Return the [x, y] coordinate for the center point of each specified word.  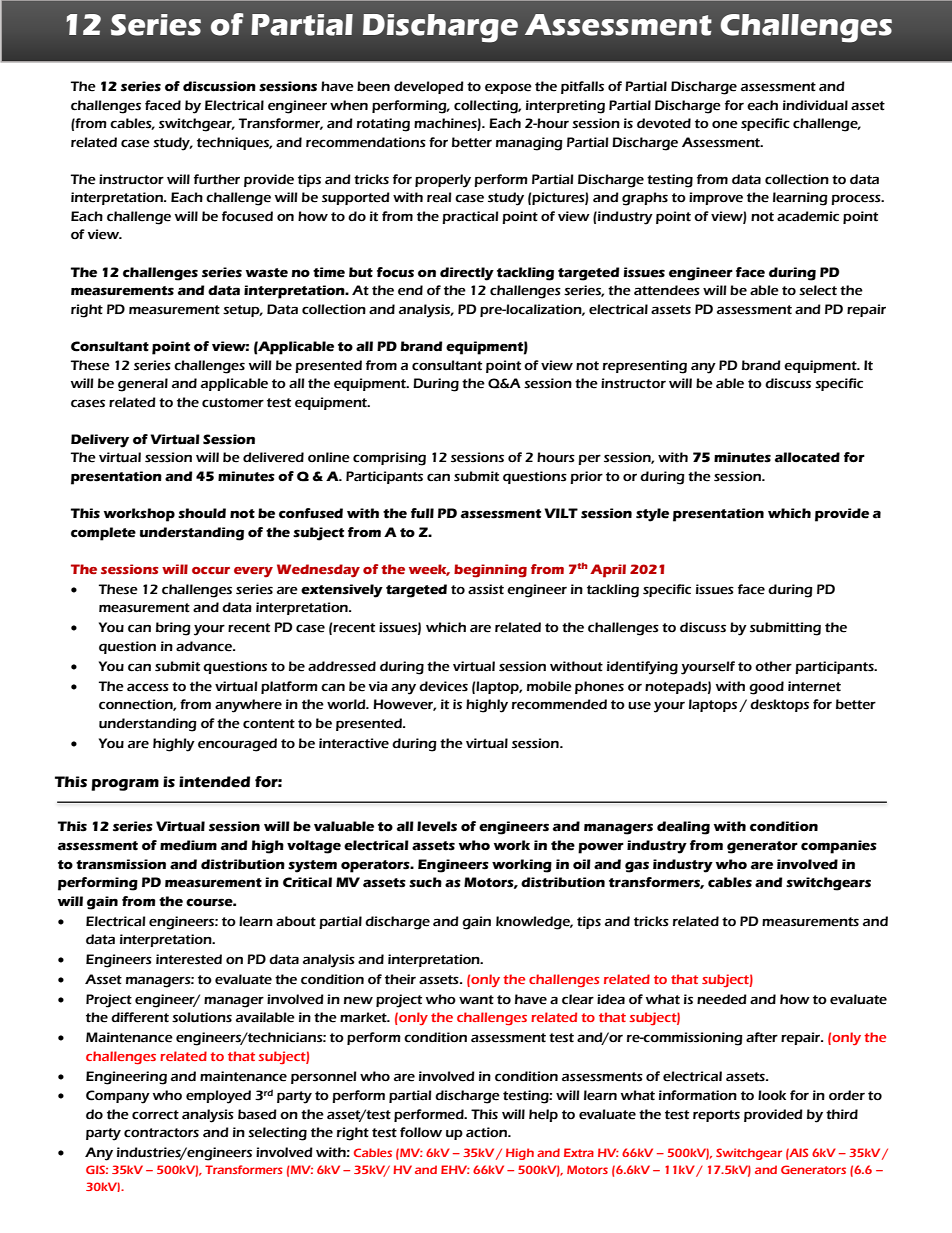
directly [467, 274]
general [143, 385]
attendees [667, 290]
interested [189, 959]
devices [443, 686]
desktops [779, 705]
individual [815, 105]
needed [722, 999]
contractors [161, 1133]
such [425, 882]
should [202, 513]
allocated [807, 457]
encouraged [237, 745]
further [217, 179]
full [422, 513]
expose [508, 88]
